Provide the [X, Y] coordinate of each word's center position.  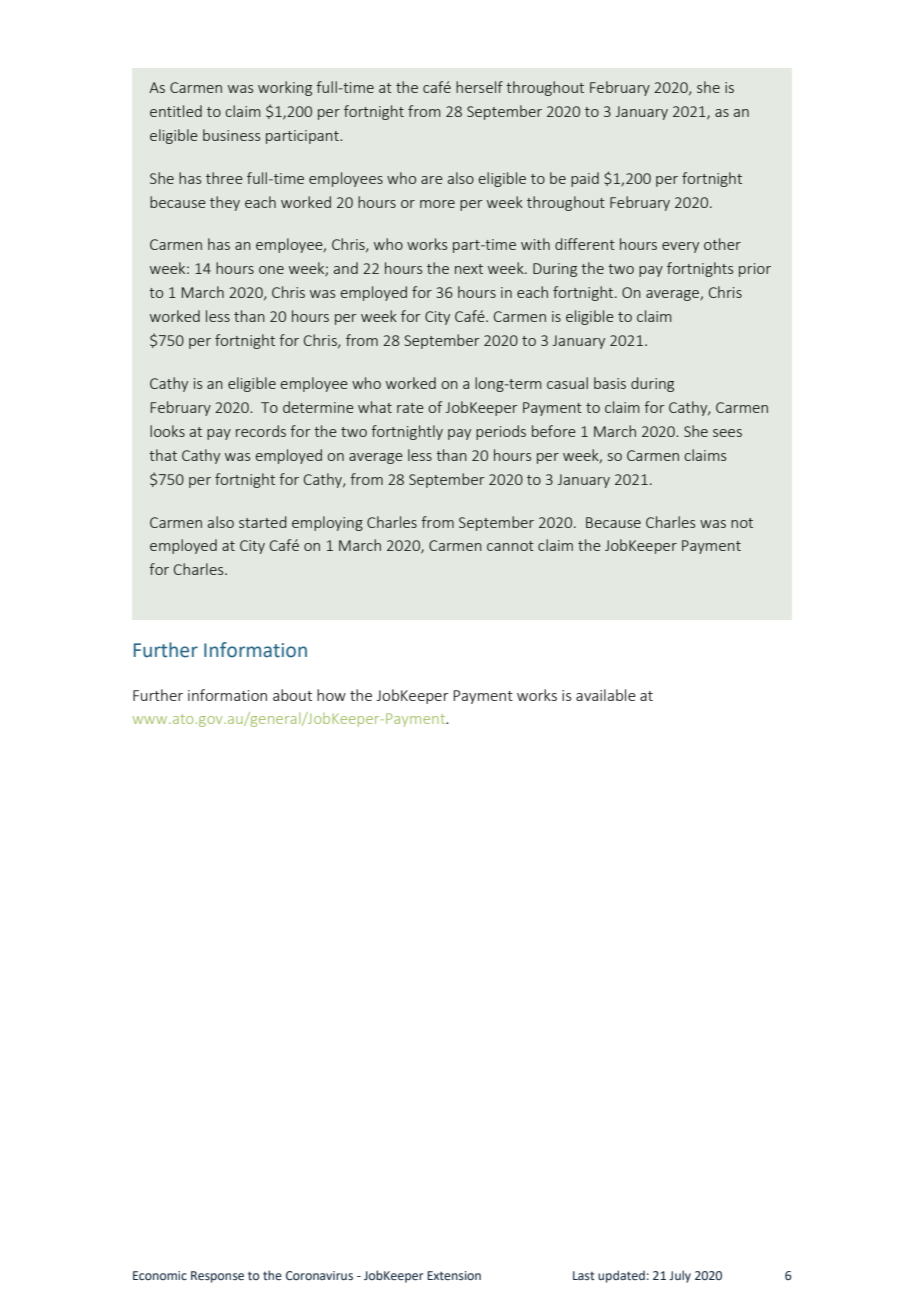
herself [479, 87]
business [231, 135]
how [331, 695]
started [263, 522]
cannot [510, 546]
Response [217, 1277]
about [292, 695]
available [606, 695]
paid [585, 179]
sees [727, 433]
